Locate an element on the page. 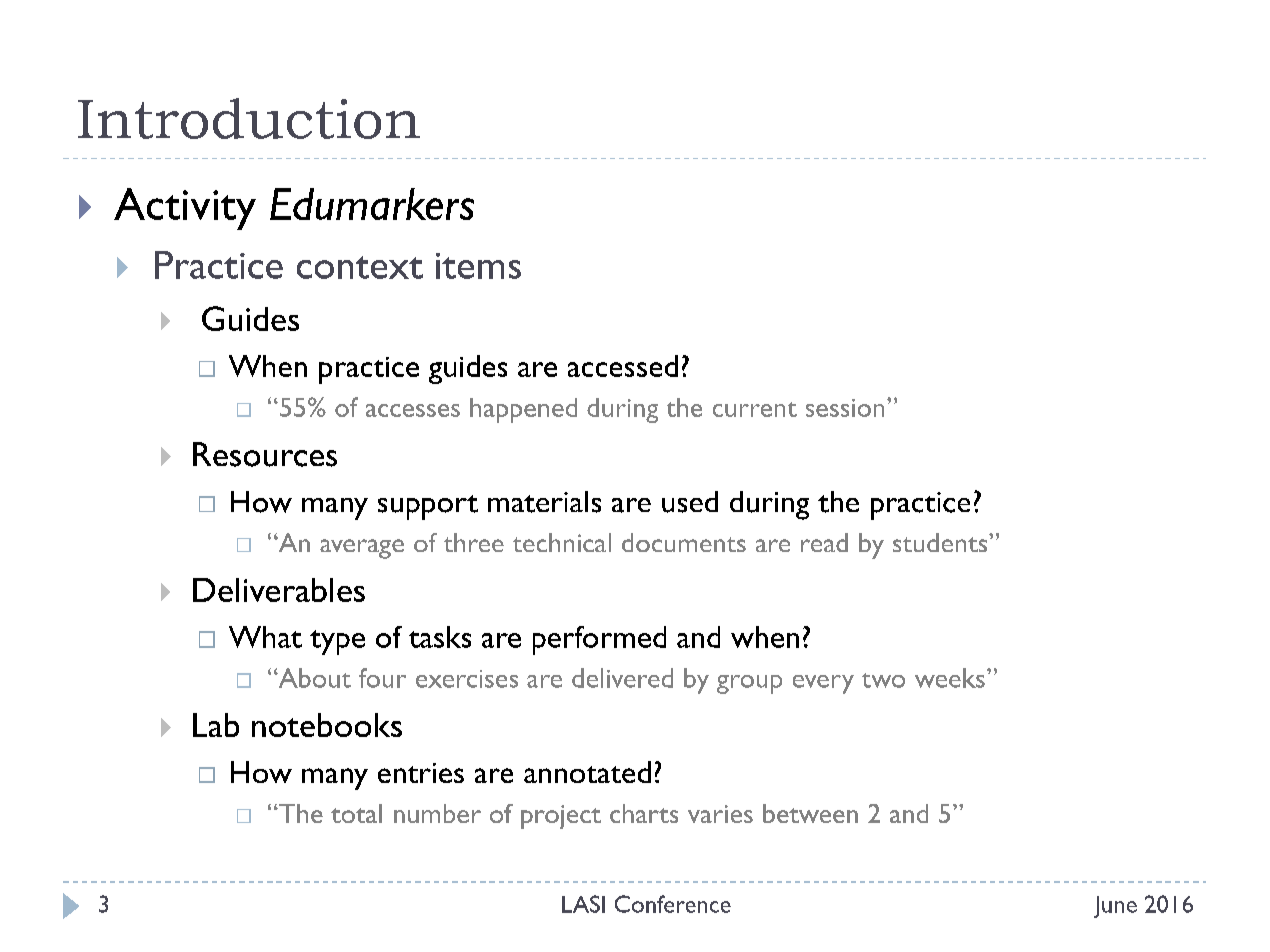 The image size is (1270, 952). items is located at coordinates (478, 266).
